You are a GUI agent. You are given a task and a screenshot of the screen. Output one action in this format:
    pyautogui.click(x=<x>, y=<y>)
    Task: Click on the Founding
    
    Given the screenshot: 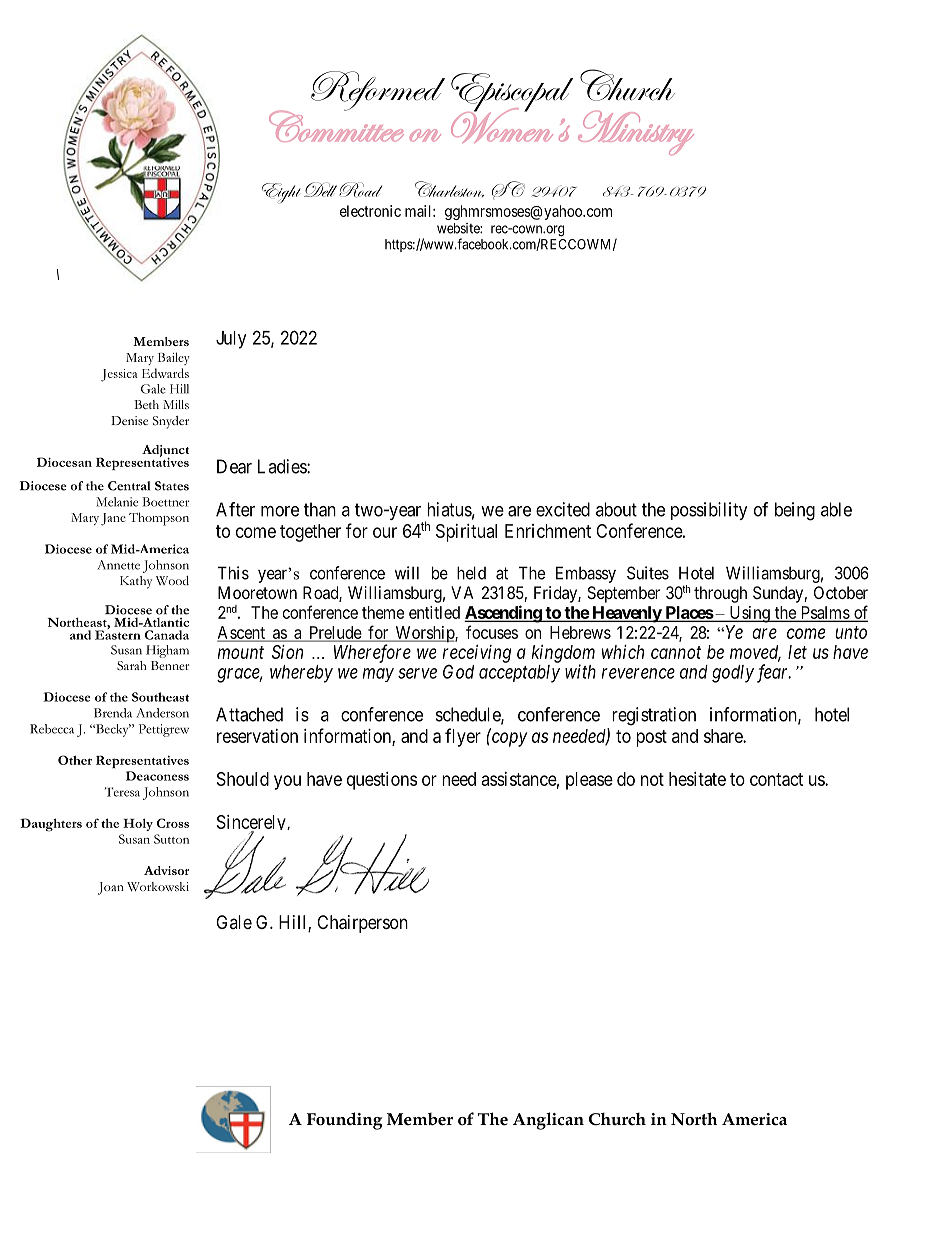 What is the action you would take?
    pyautogui.click(x=344, y=1121)
